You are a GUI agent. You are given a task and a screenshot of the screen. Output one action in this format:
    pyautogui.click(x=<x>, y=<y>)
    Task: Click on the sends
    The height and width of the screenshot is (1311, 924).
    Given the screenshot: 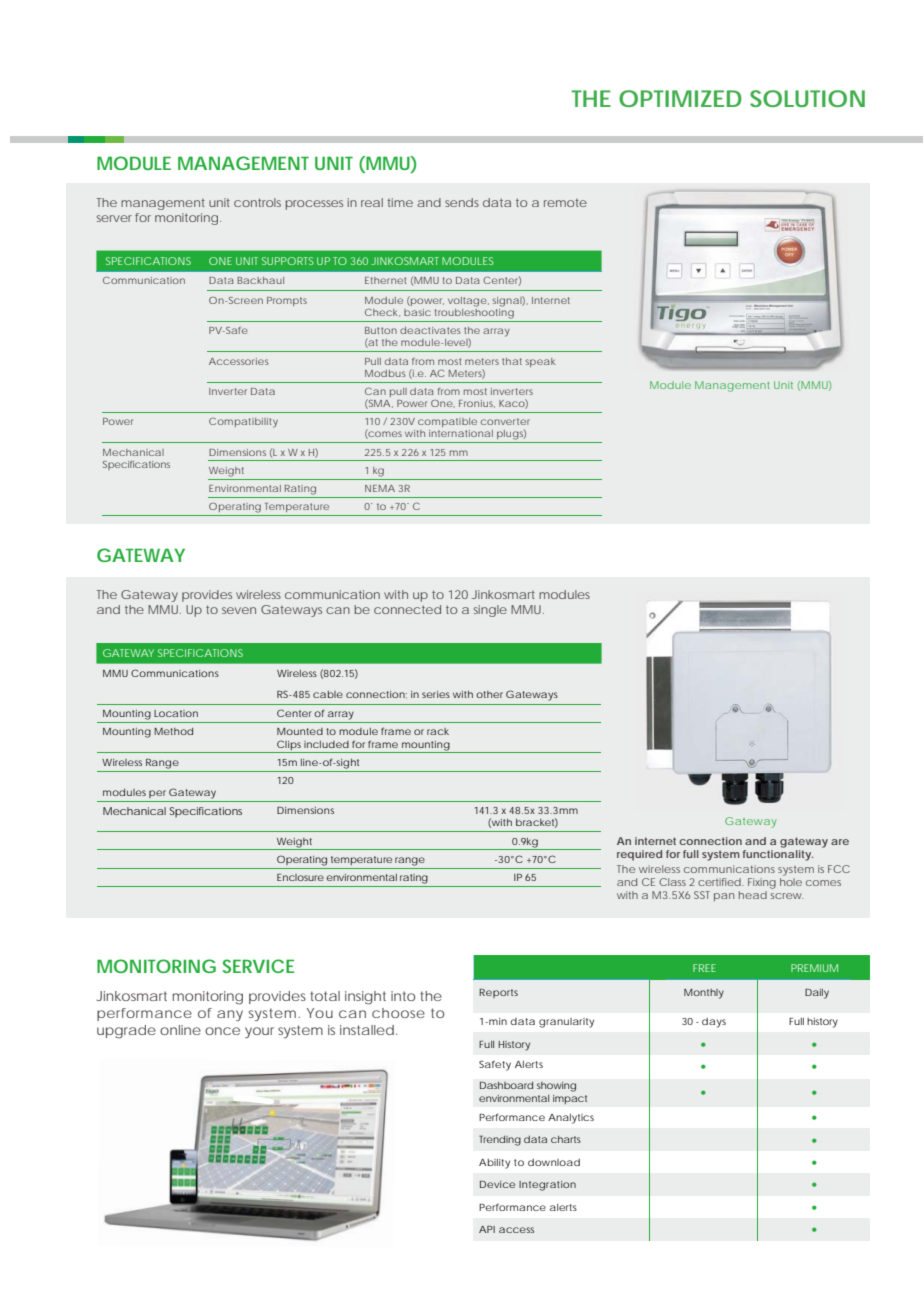 What is the action you would take?
    pyautogui.click(x=462, y=202)
